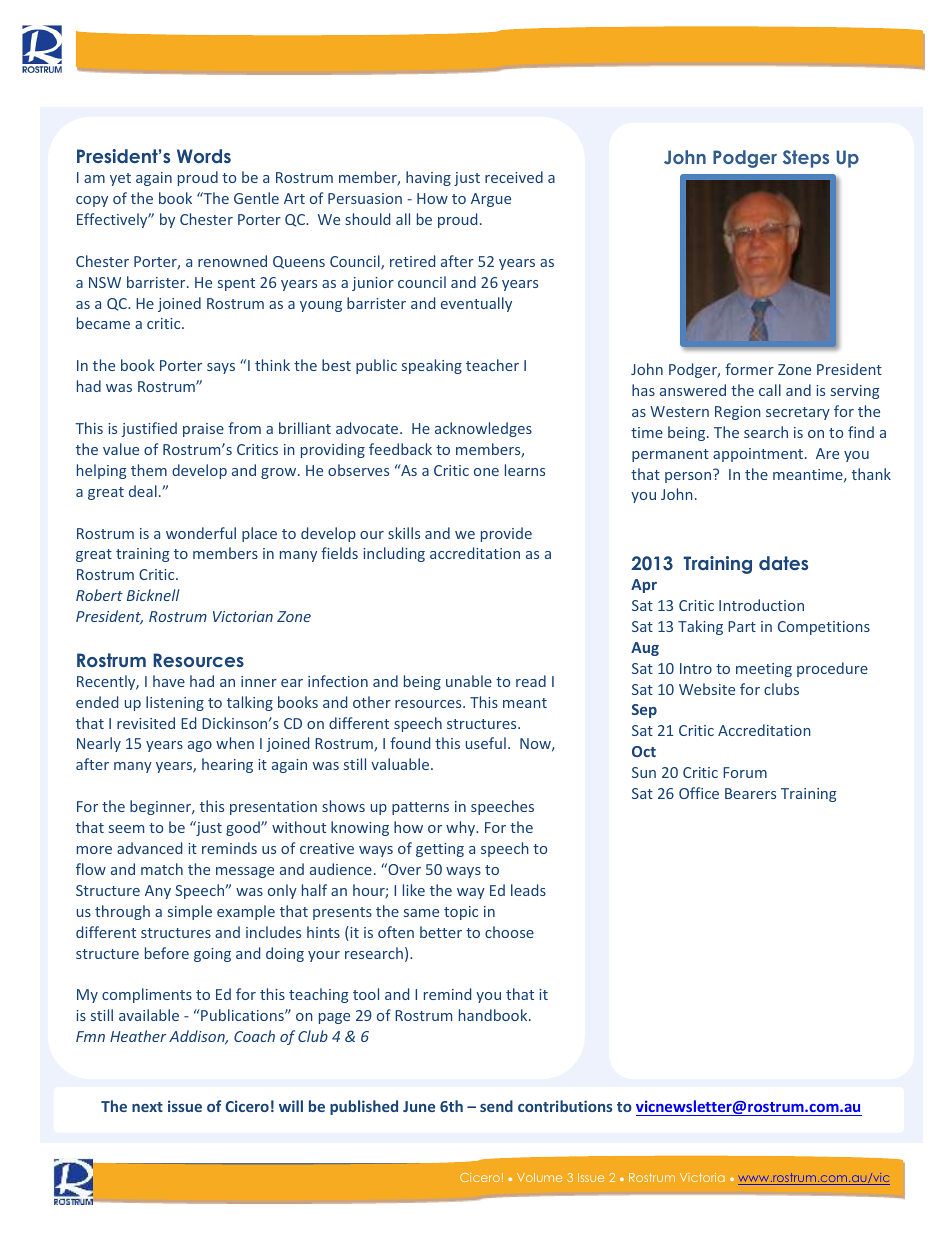  I want to click on send, so click(496, 1106).
